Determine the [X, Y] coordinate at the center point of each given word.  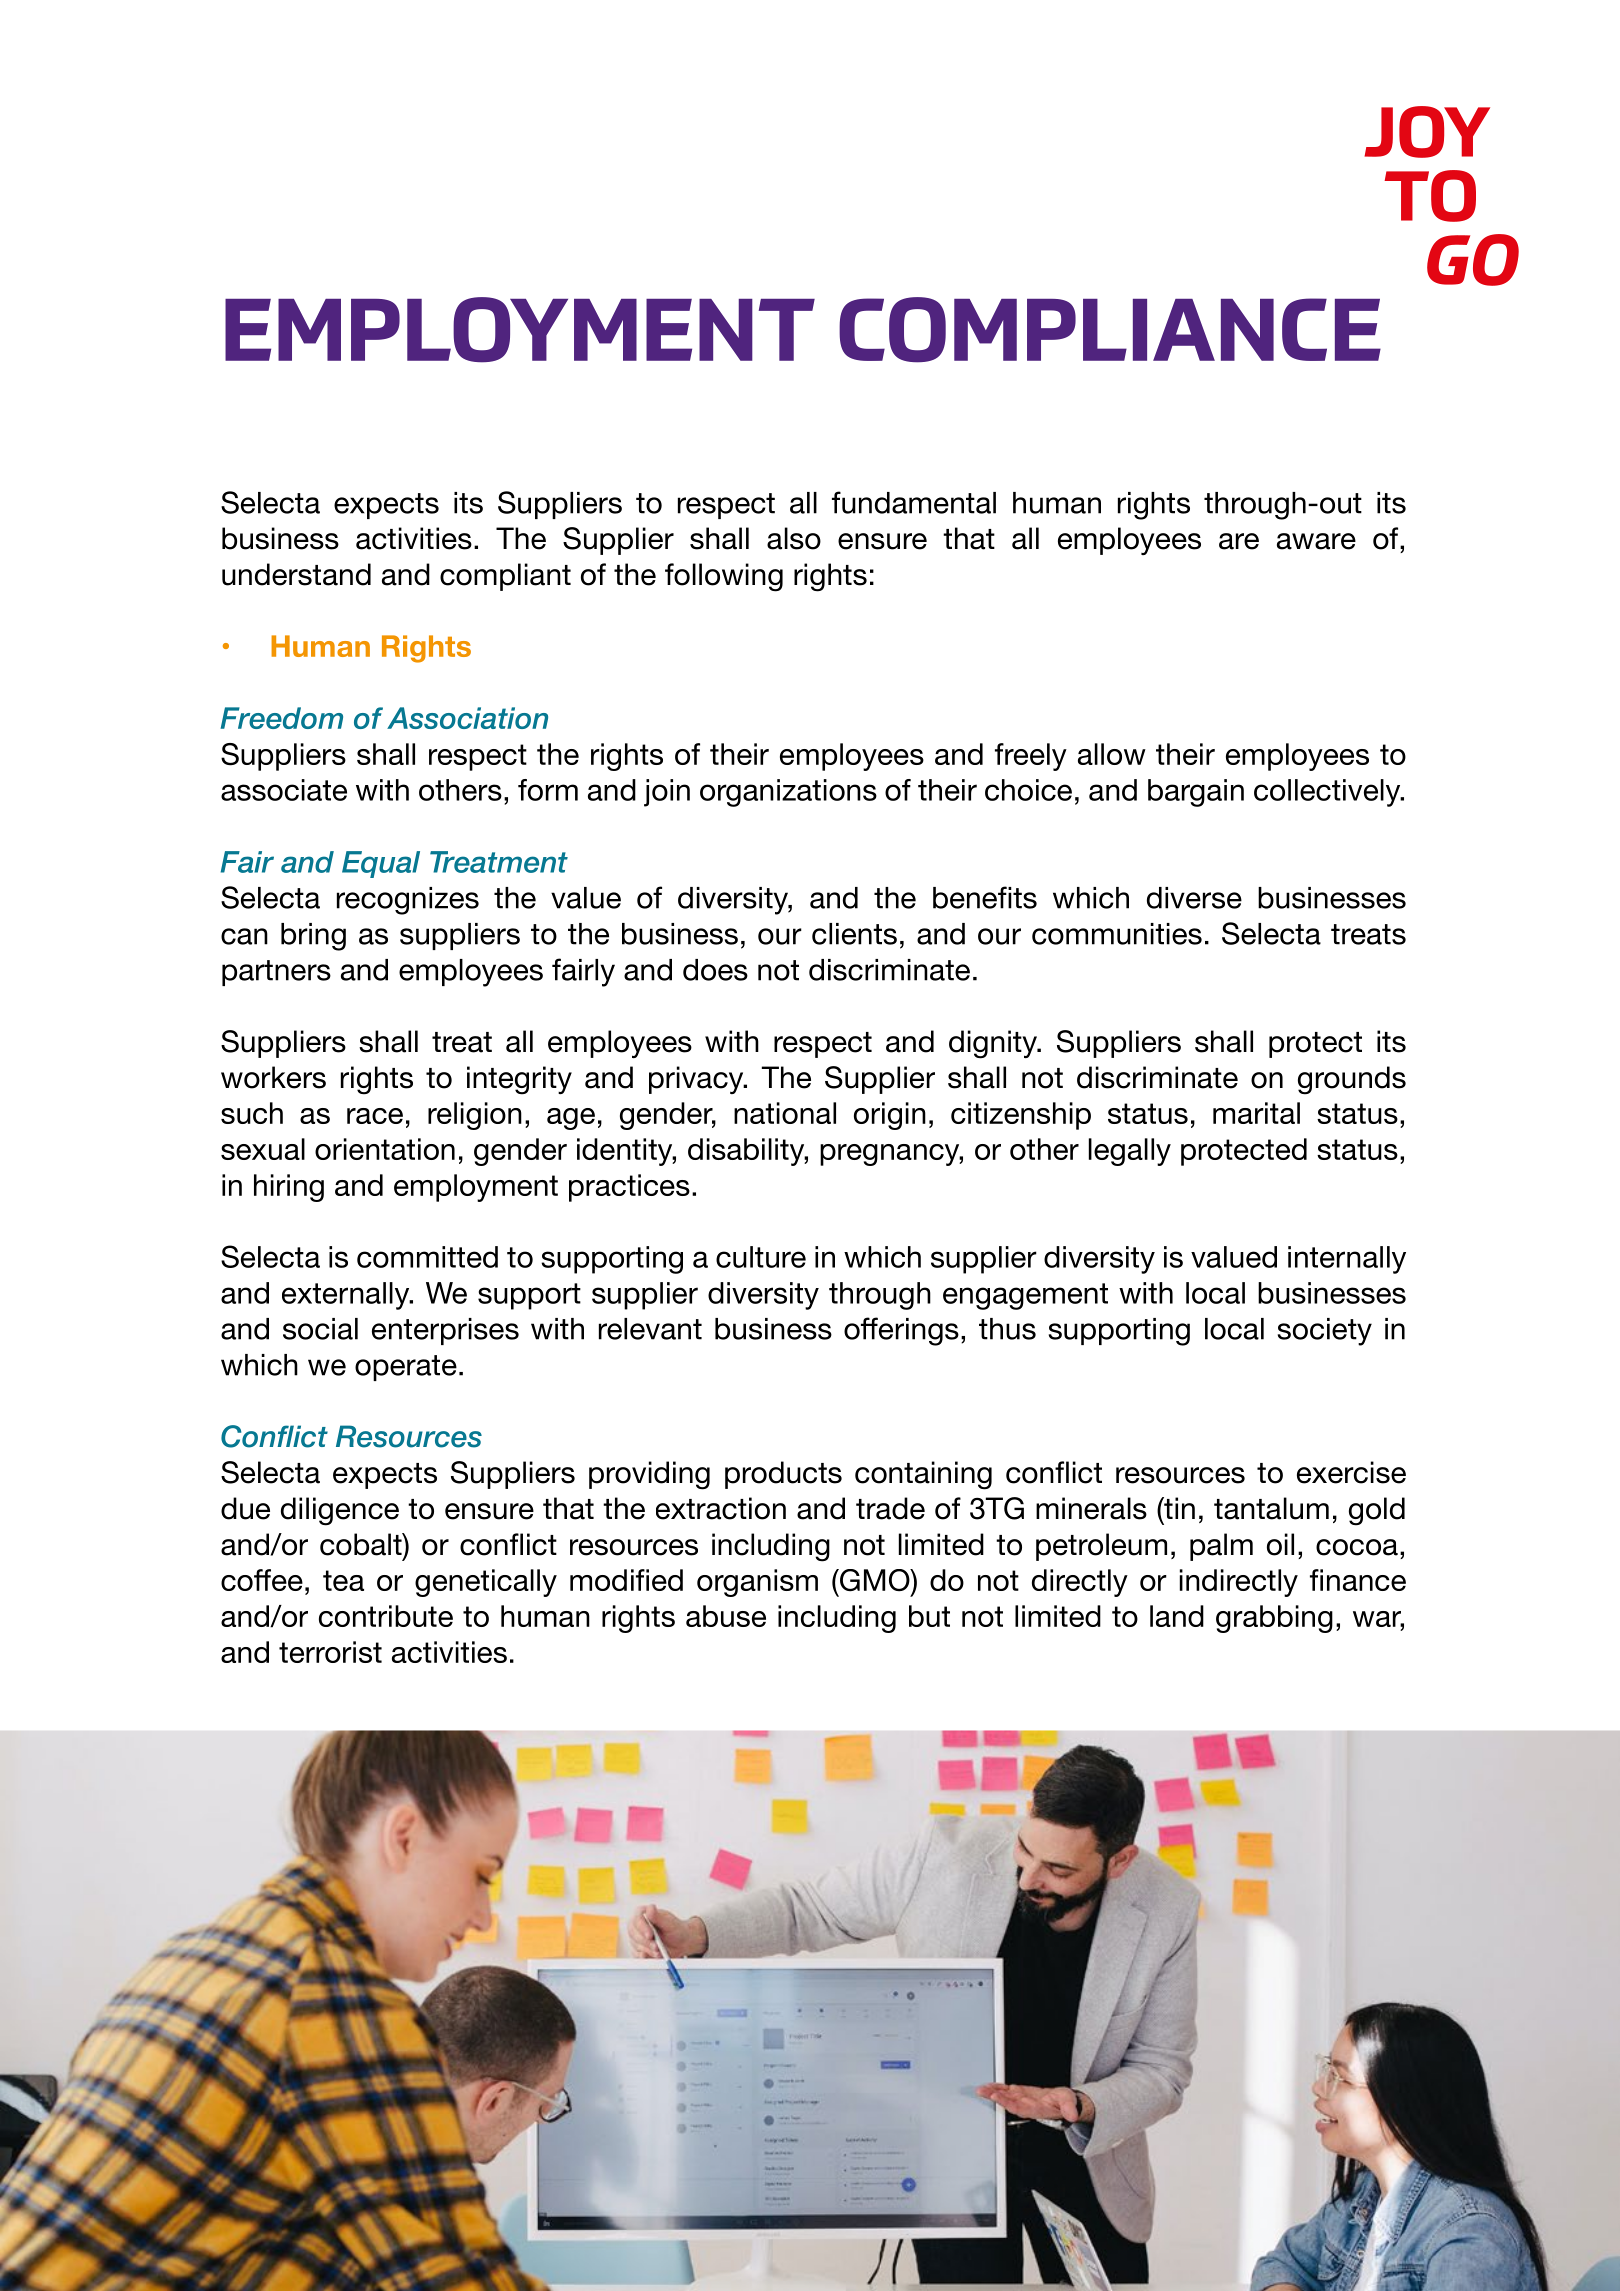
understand [296, 574]
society [1325, 1332]
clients [854, 934]
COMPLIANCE [1110, 330]
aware [1316, 541]
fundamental [914, 502]
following [724, 577]
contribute [386, 1616]
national [785, 1113]
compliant [505, 577]
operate [406, 1368]
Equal [381, 864]
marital [1256, 1113]
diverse [1194, 898]
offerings [901, 1331]
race [375, 1116]
